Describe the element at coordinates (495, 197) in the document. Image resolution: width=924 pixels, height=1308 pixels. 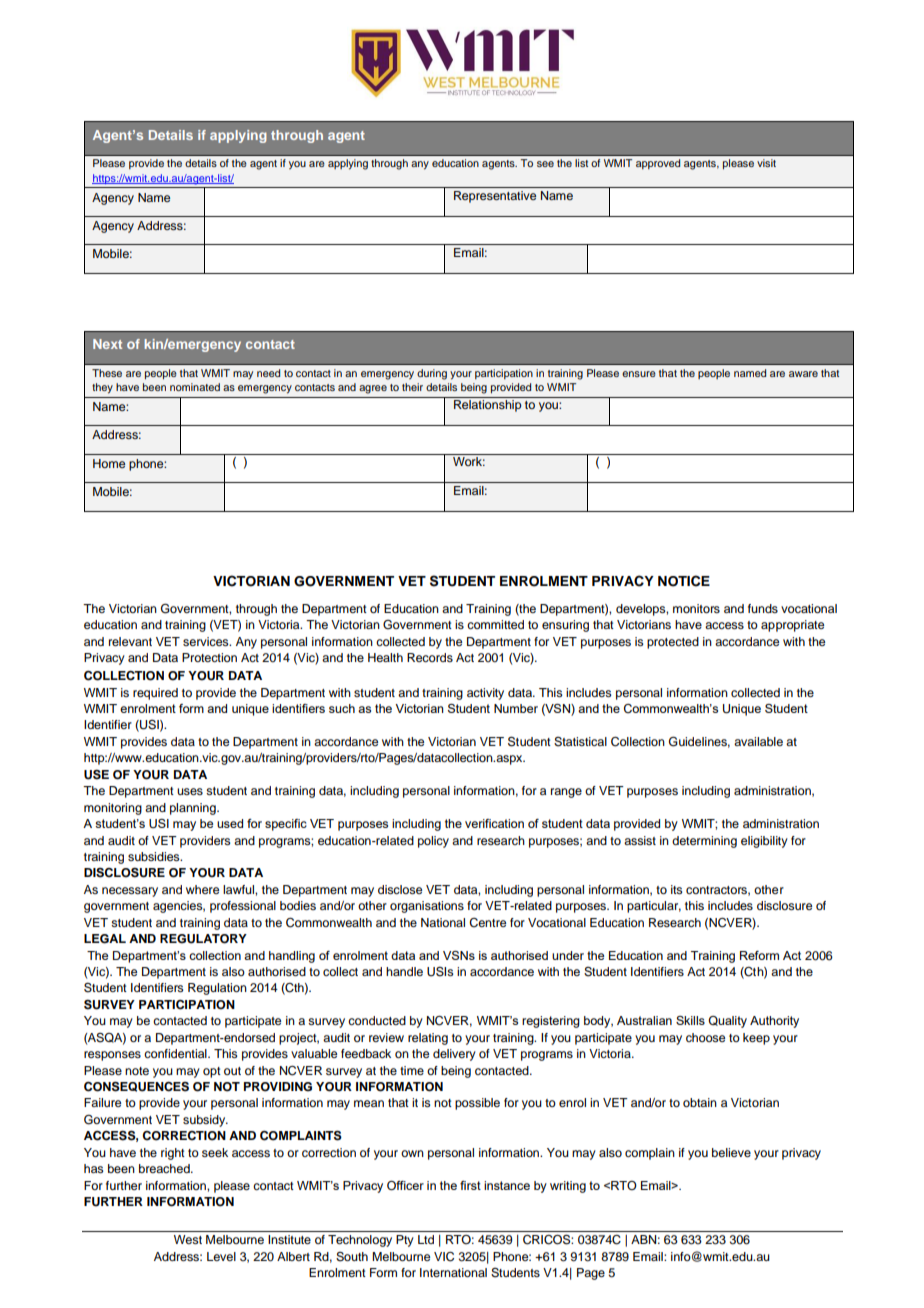
I see `Representative` at that location.
